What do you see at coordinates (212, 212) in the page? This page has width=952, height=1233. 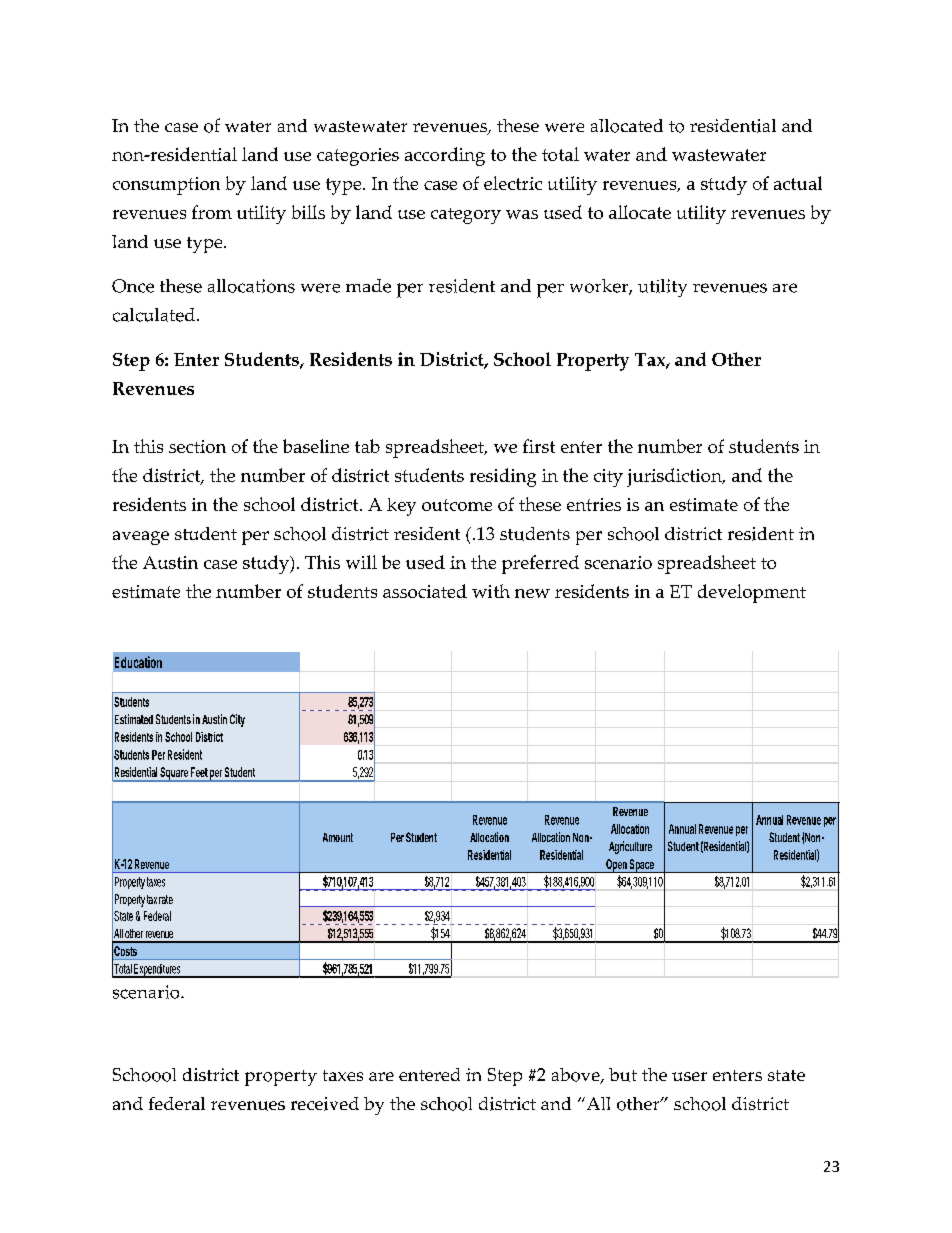 I see `from` at bounding box center [212, 212].
